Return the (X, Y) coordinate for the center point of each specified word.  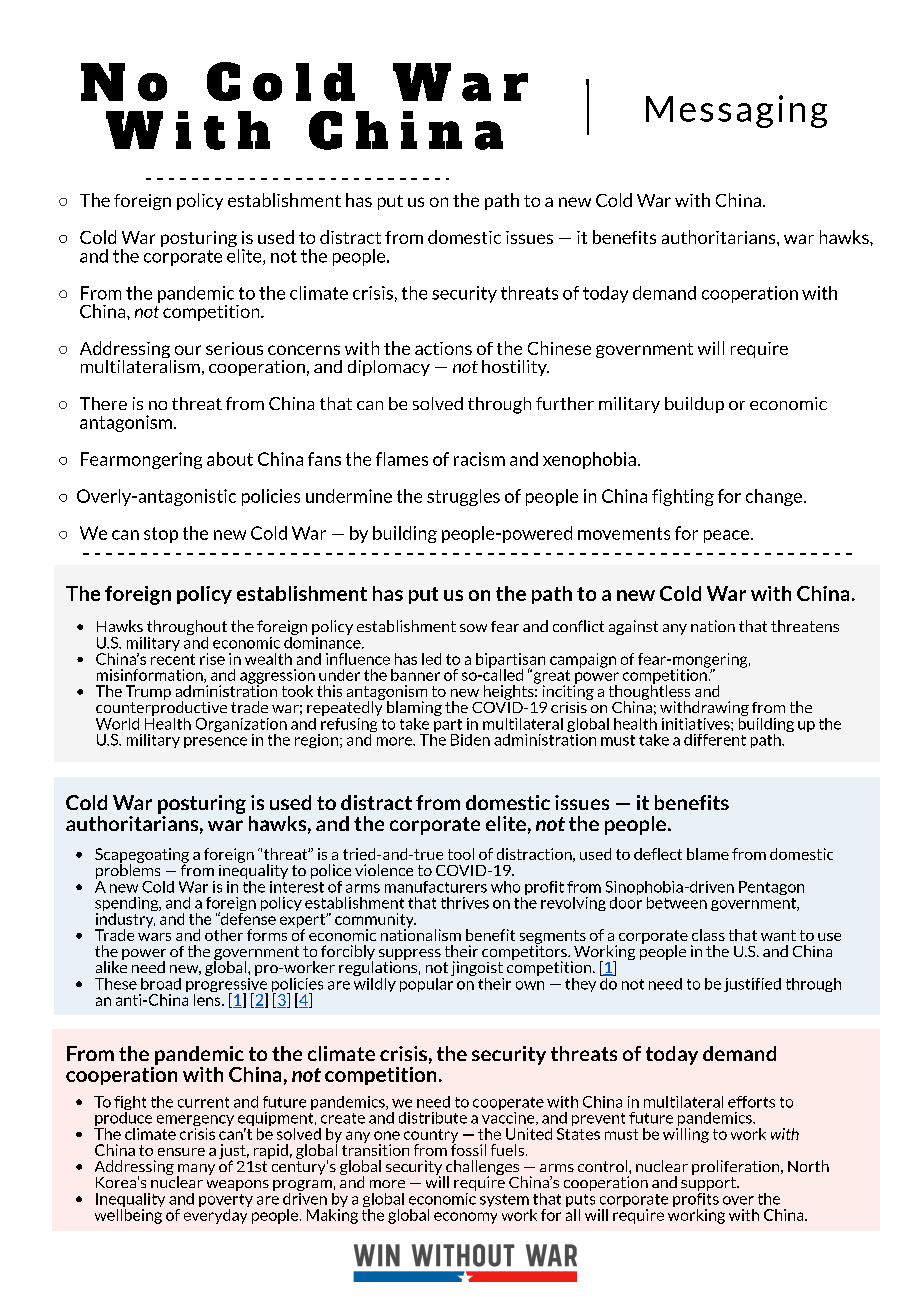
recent (173, 659)
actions (443, 348)
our (188, 350)
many (196, 1170)
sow (473, 628)
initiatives (697, 724)
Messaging (736, 111)
